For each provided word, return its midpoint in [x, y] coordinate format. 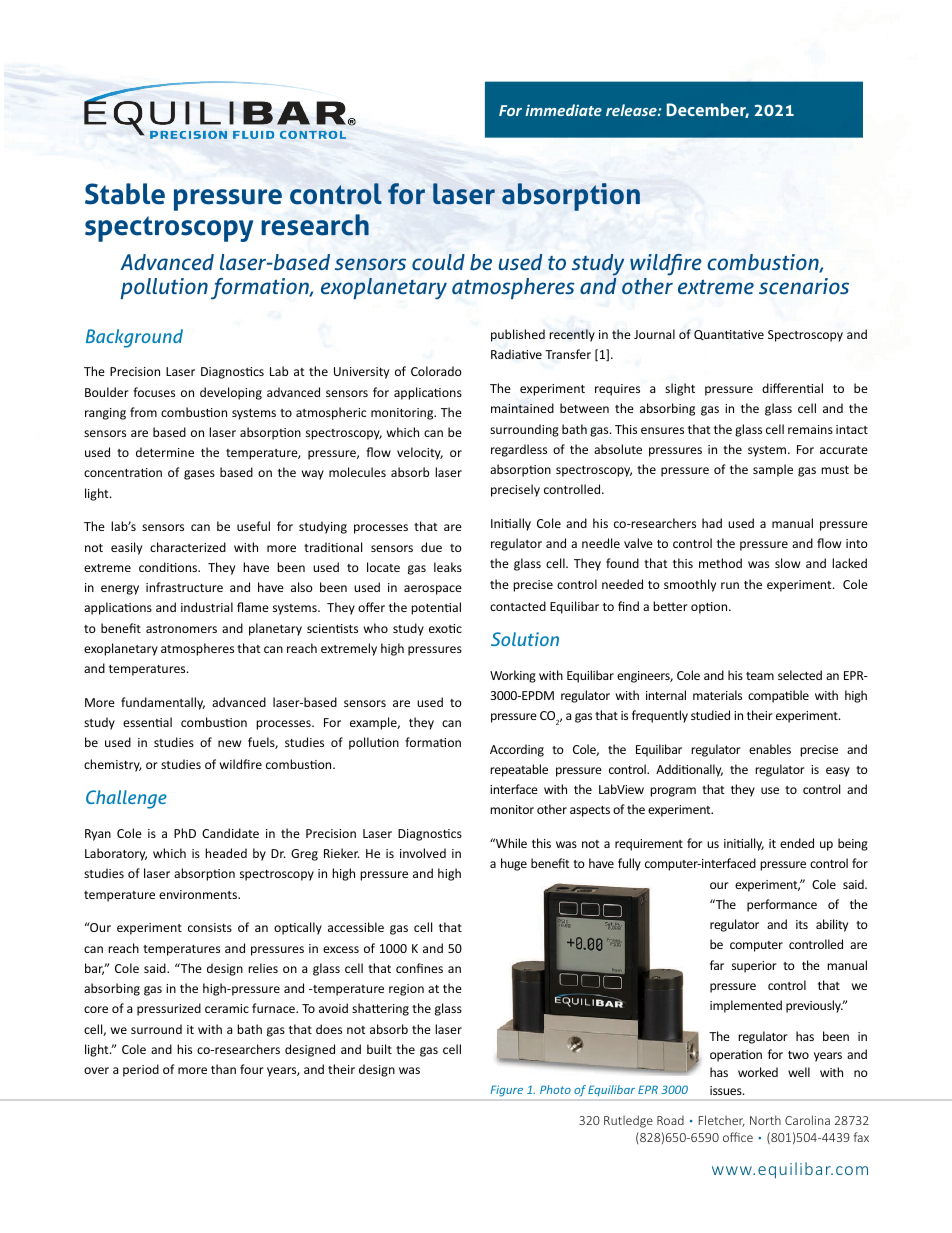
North [765, 1120]
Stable [125, 194]
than [223, 1069]
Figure [507, 1090]
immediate [563, 110]
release [632, 110]
